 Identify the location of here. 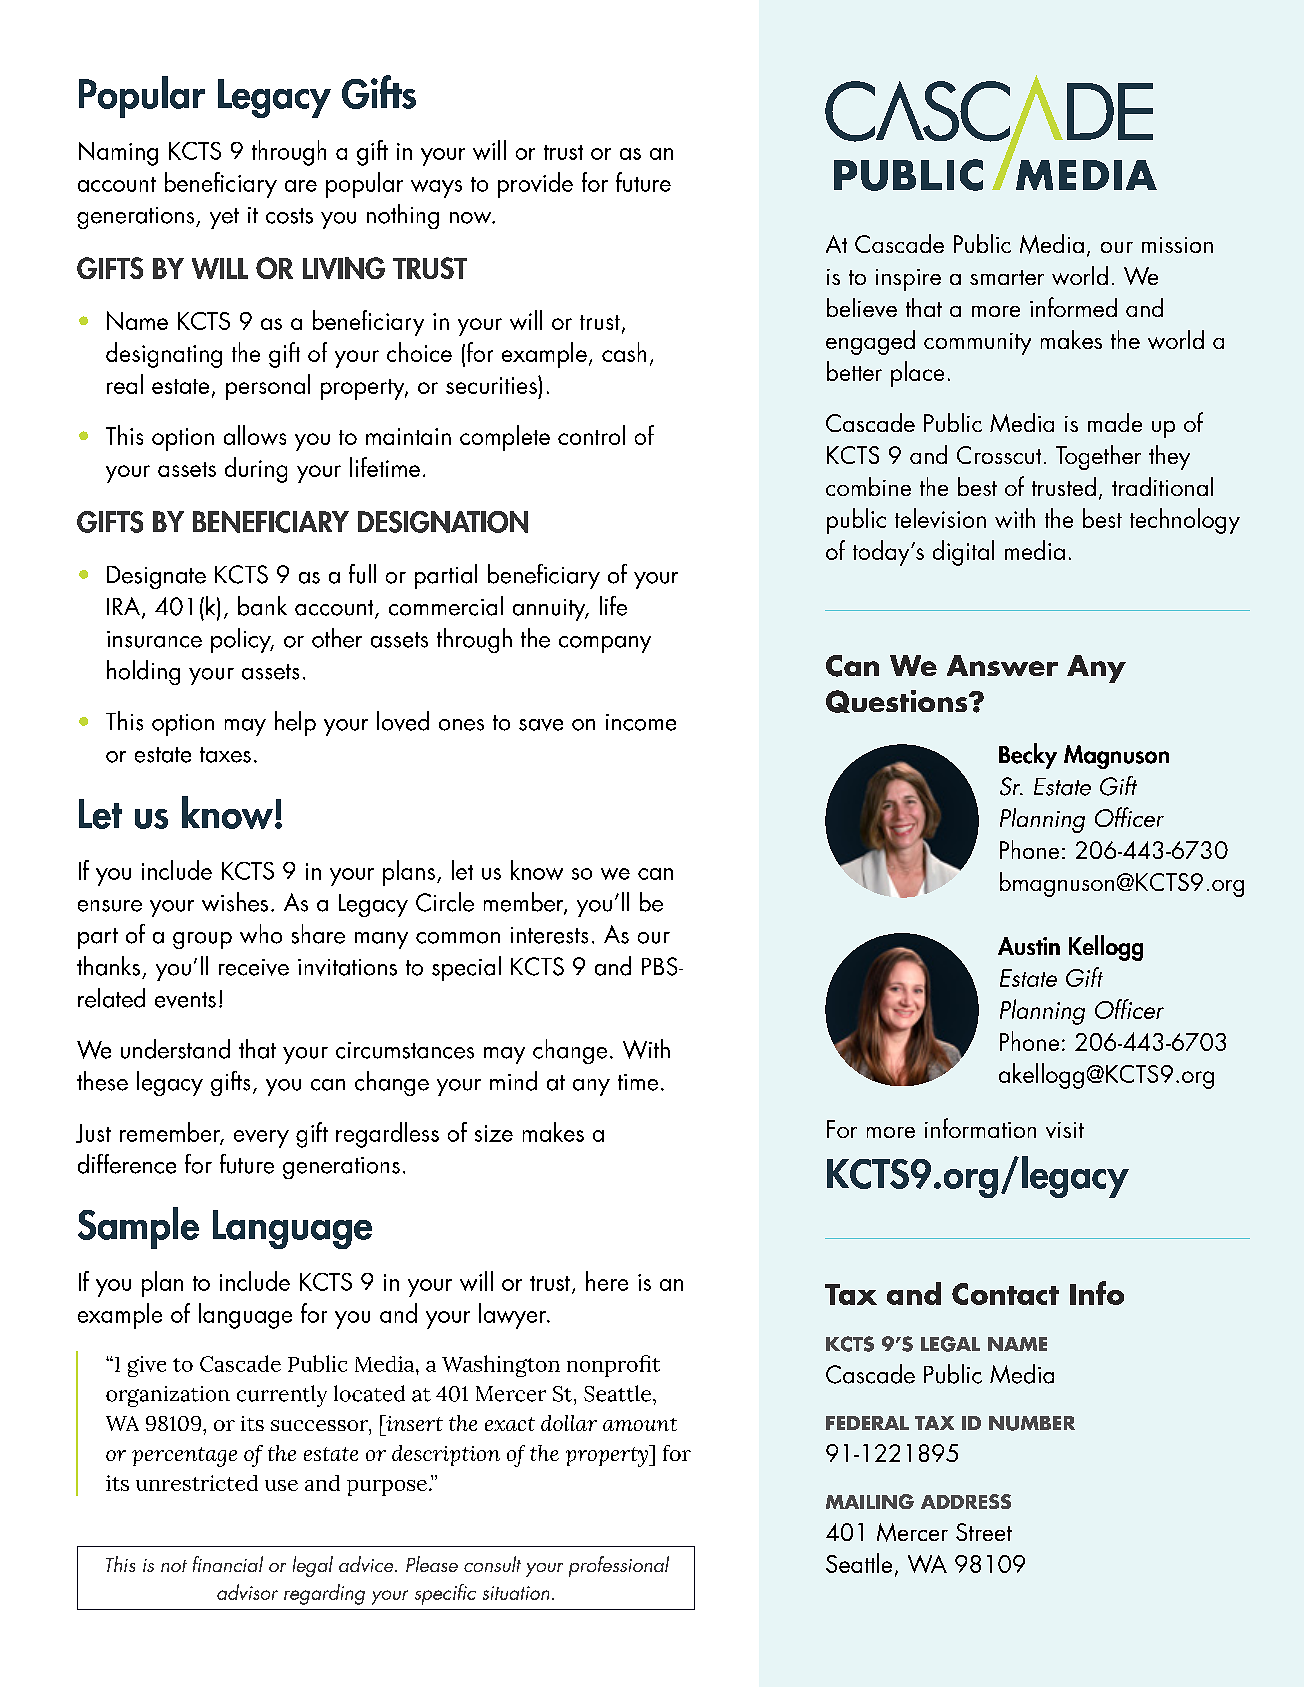
(607, 1281).
